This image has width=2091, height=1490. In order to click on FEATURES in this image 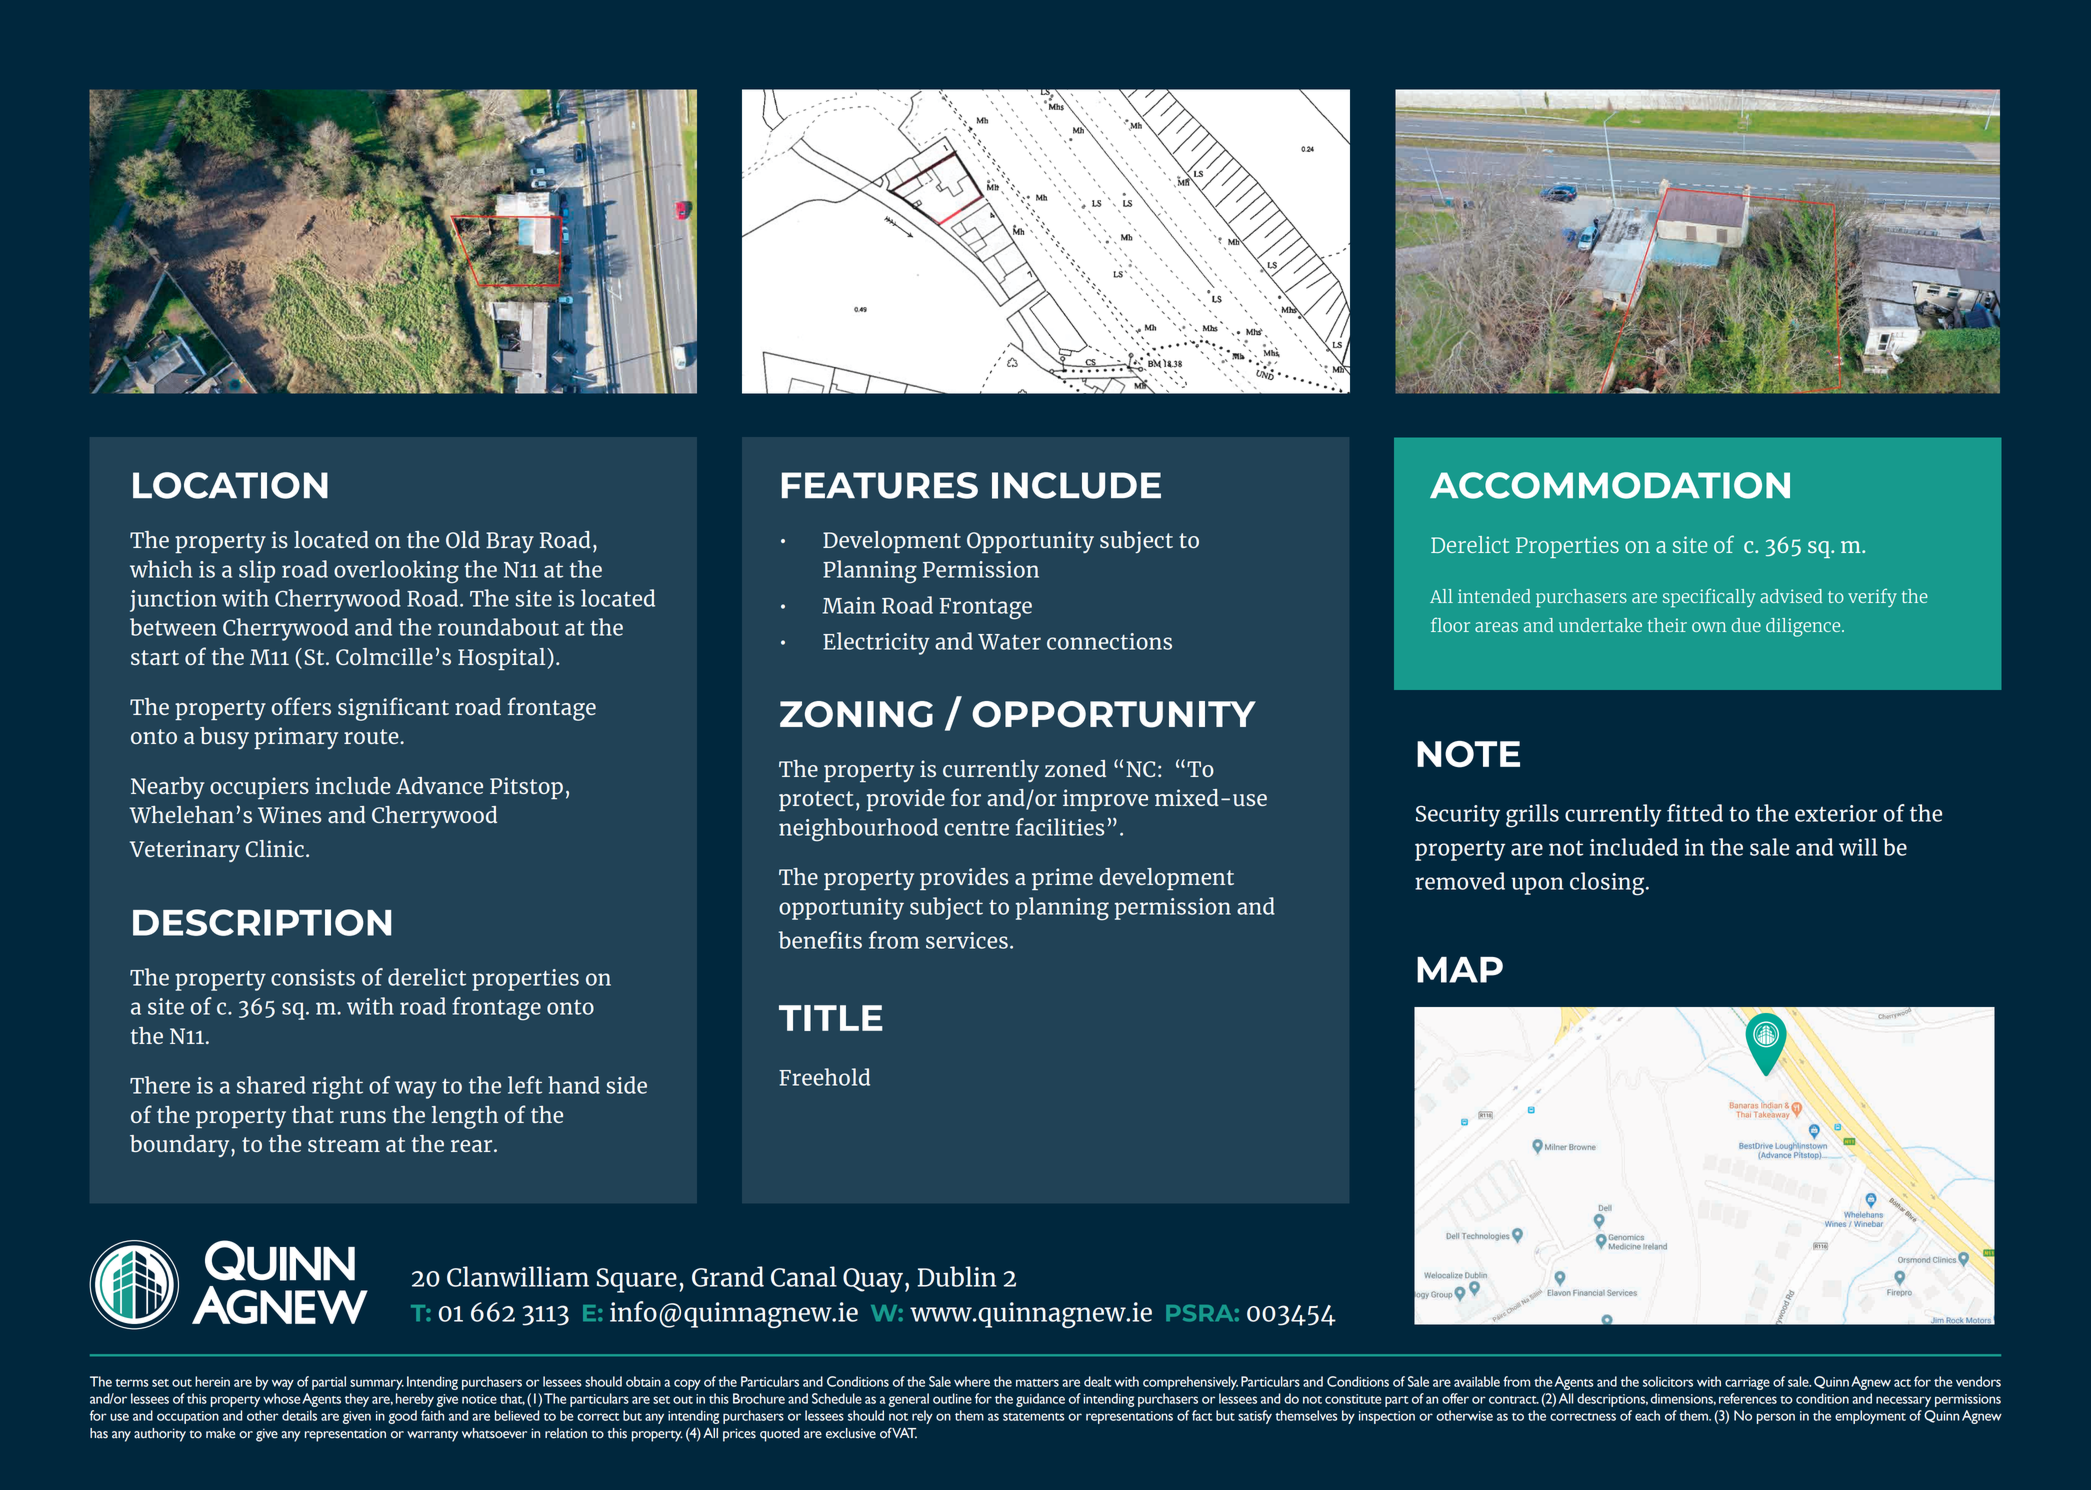, I will do `click(880, 485)`.
